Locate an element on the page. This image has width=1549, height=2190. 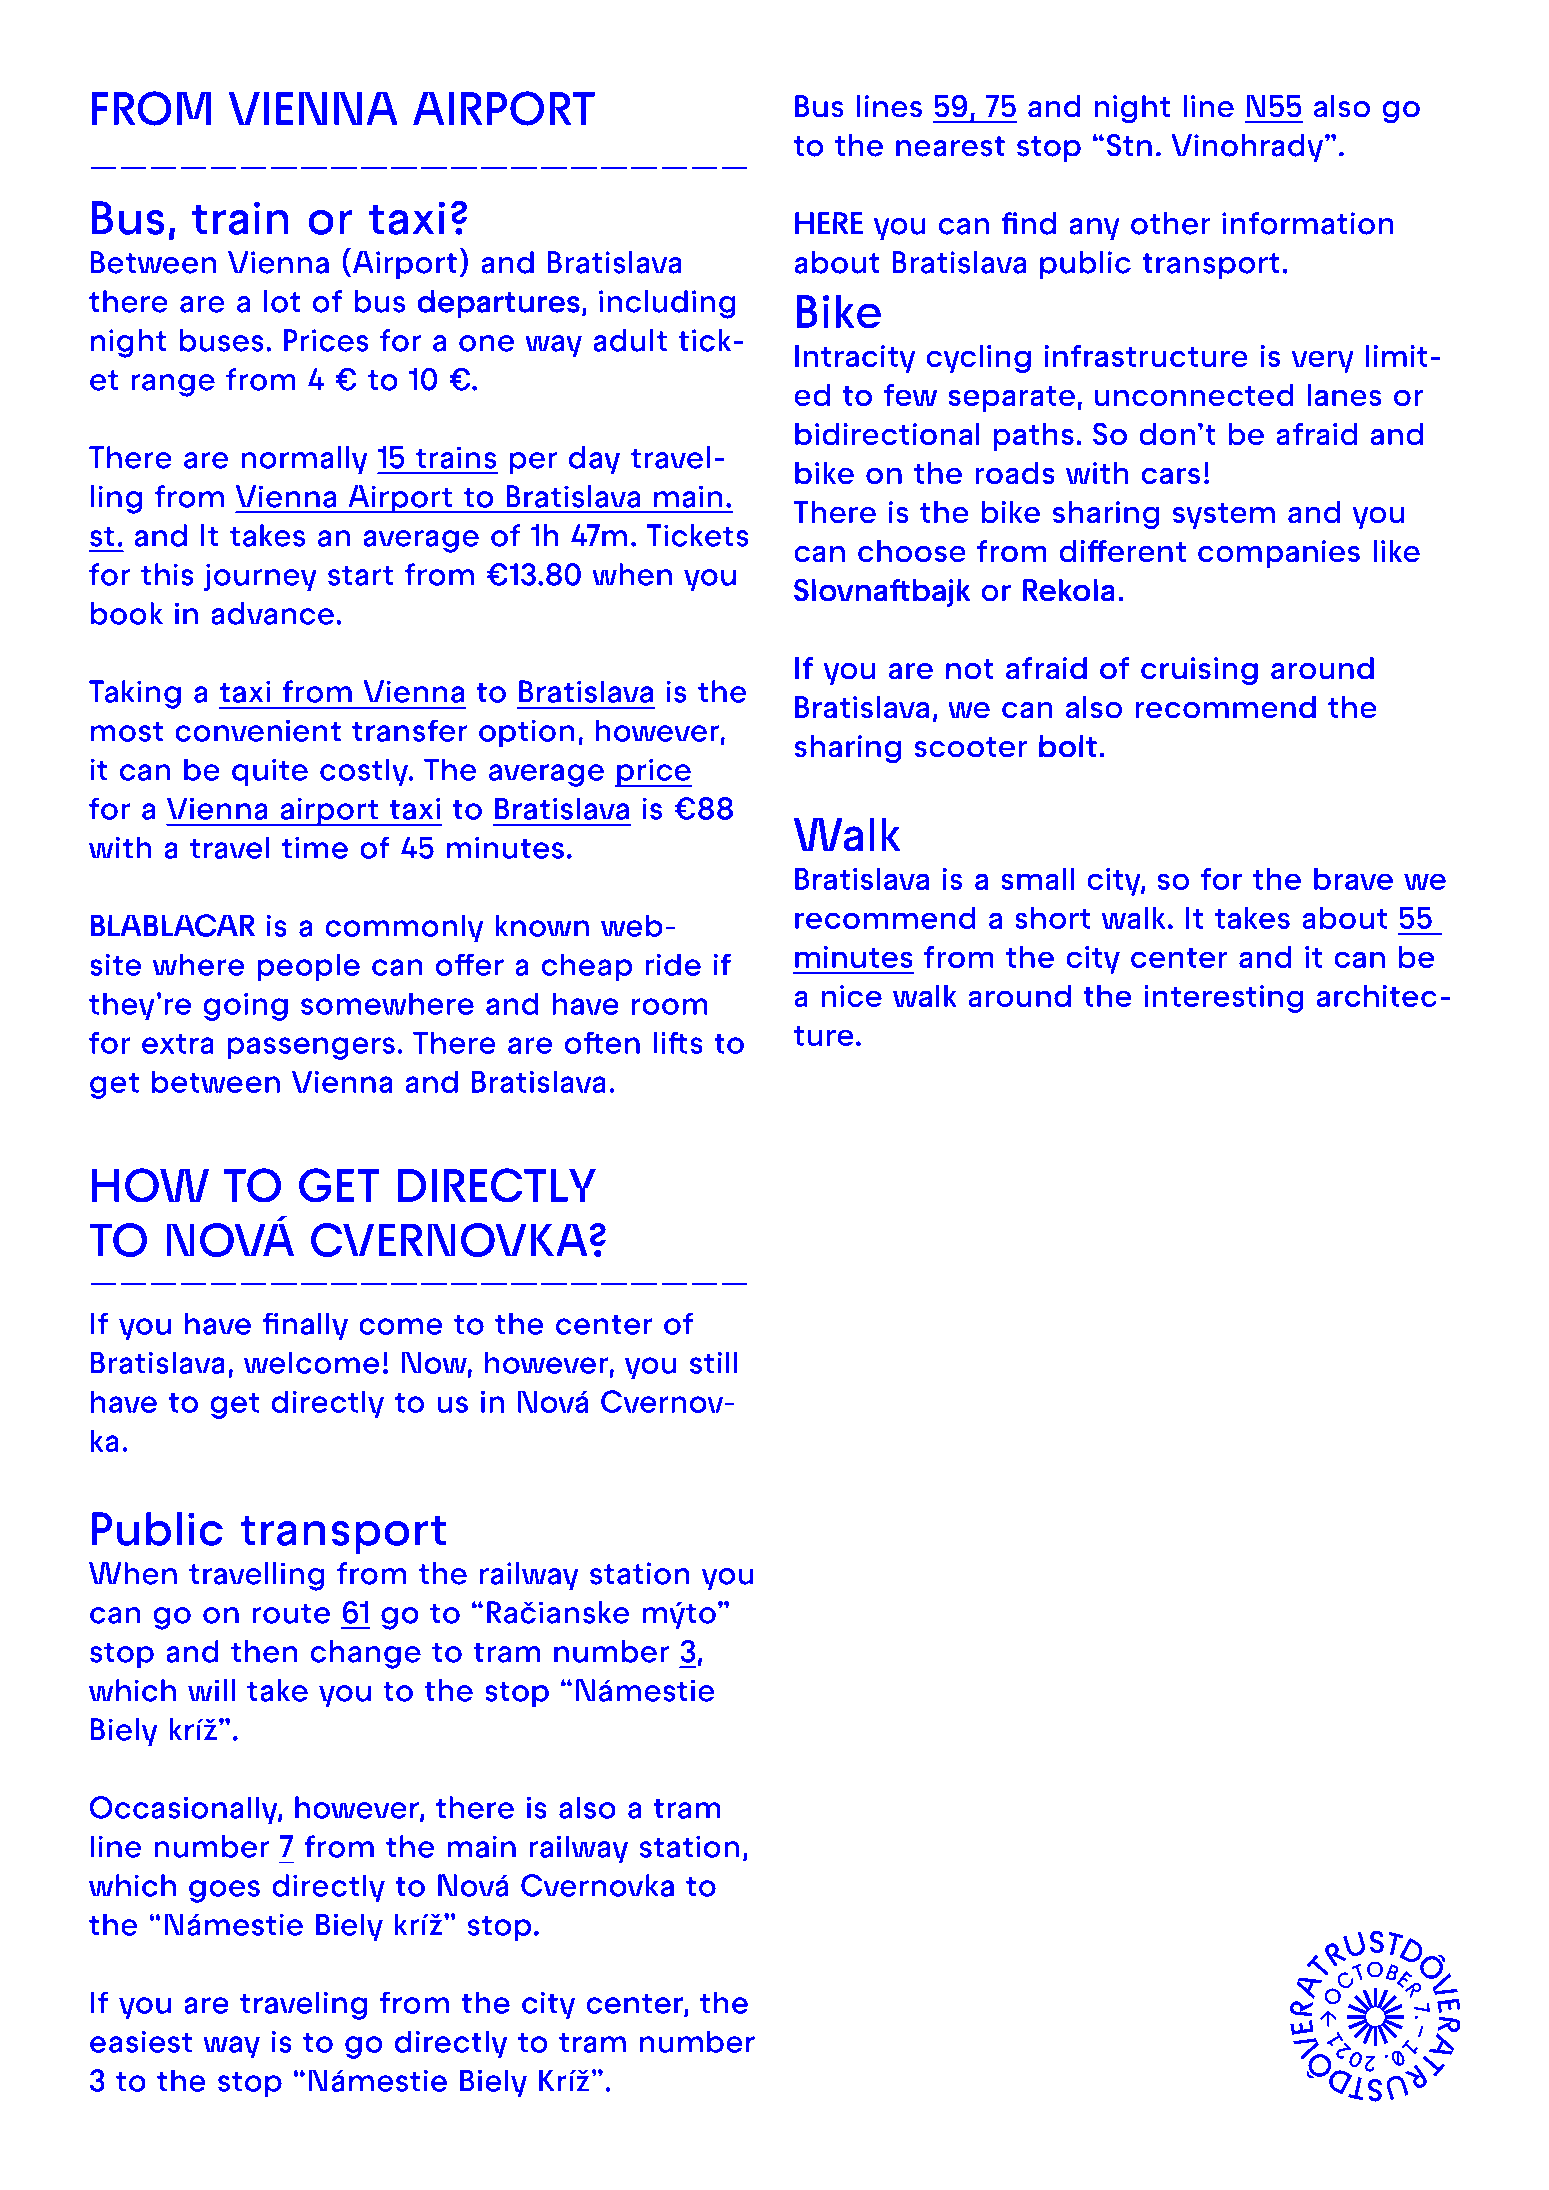
passengers is located at coordinates (311, 1048).
